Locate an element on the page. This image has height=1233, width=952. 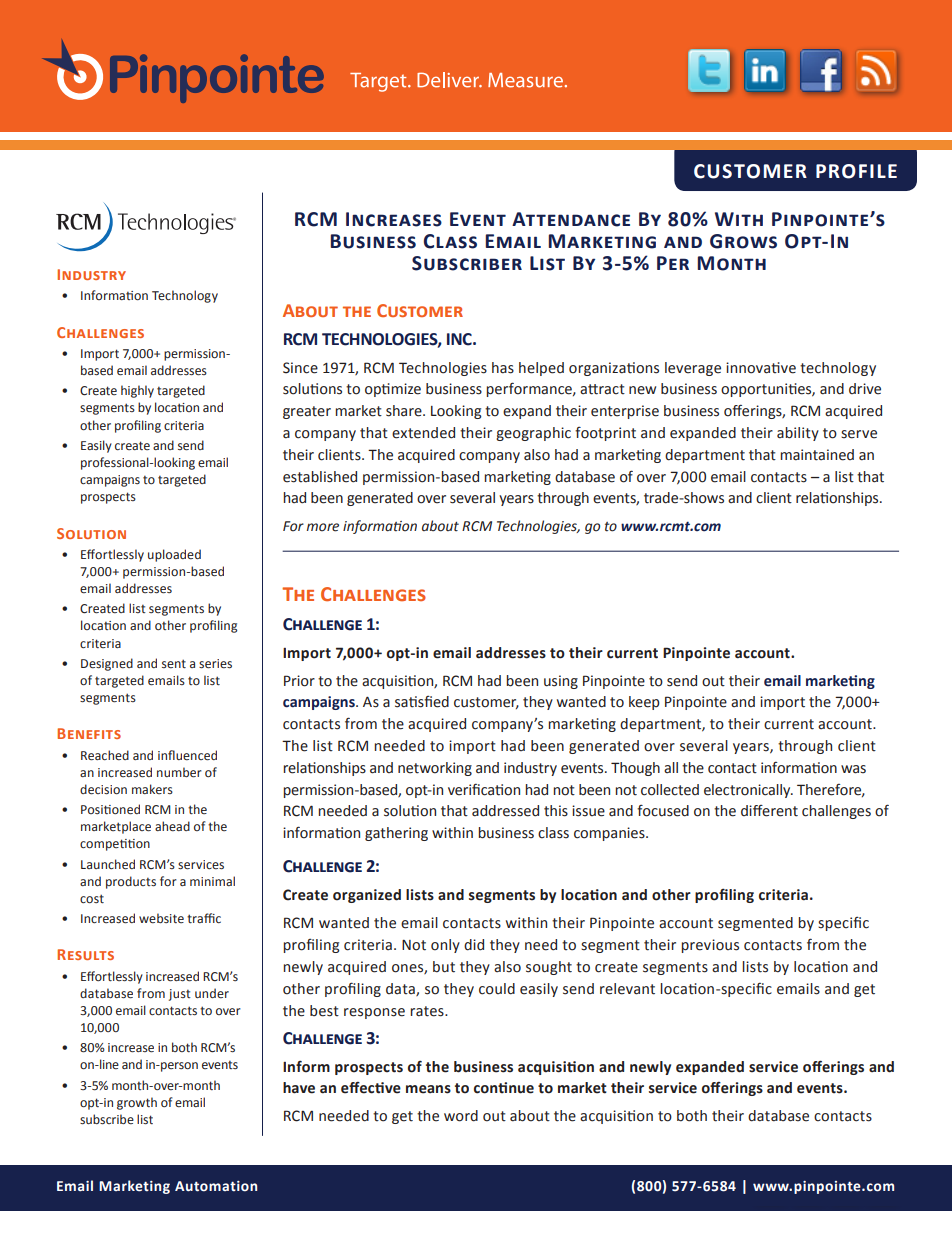
Grows is located at coordinates (743, 241).
